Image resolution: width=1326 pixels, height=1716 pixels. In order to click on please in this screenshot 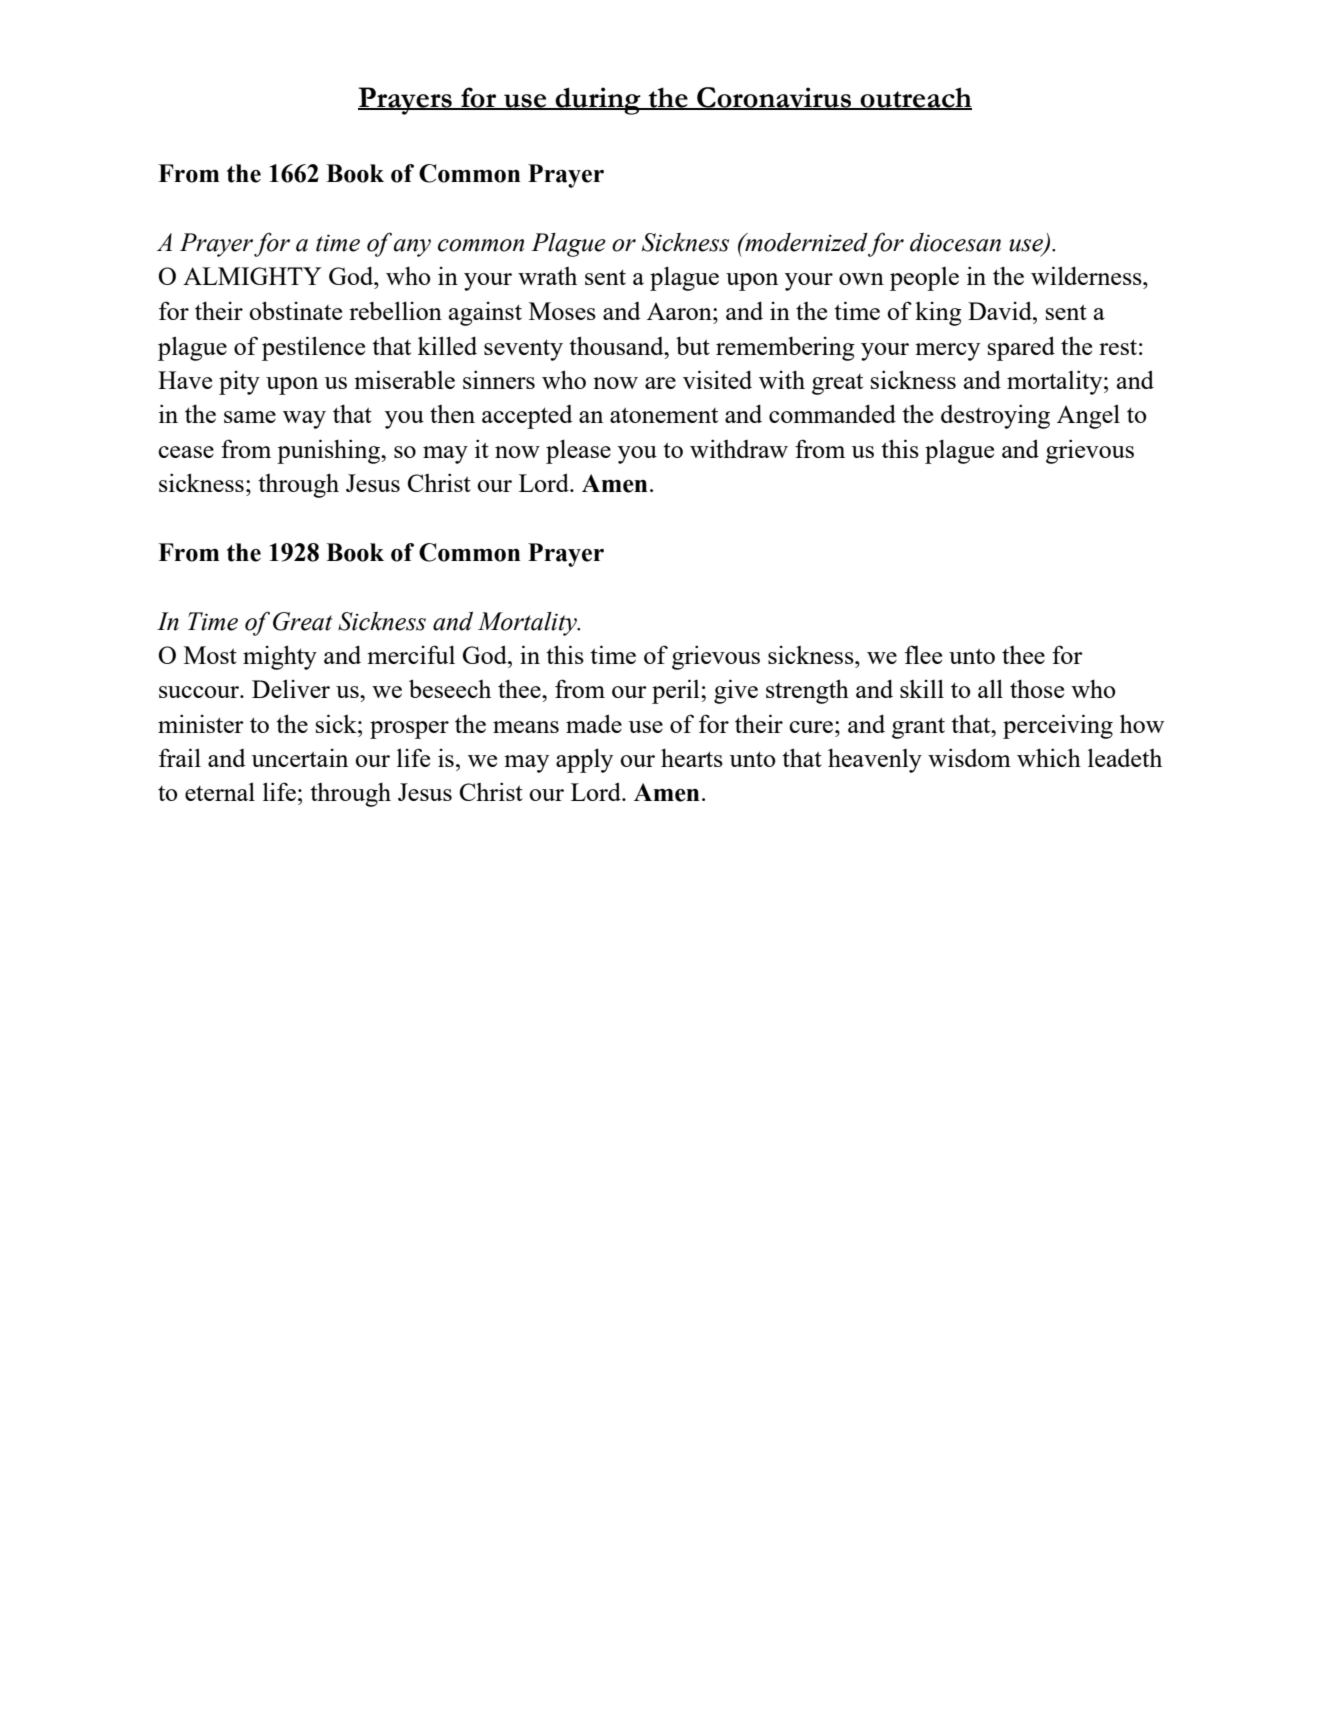, I will do `click(578, 451)`.
